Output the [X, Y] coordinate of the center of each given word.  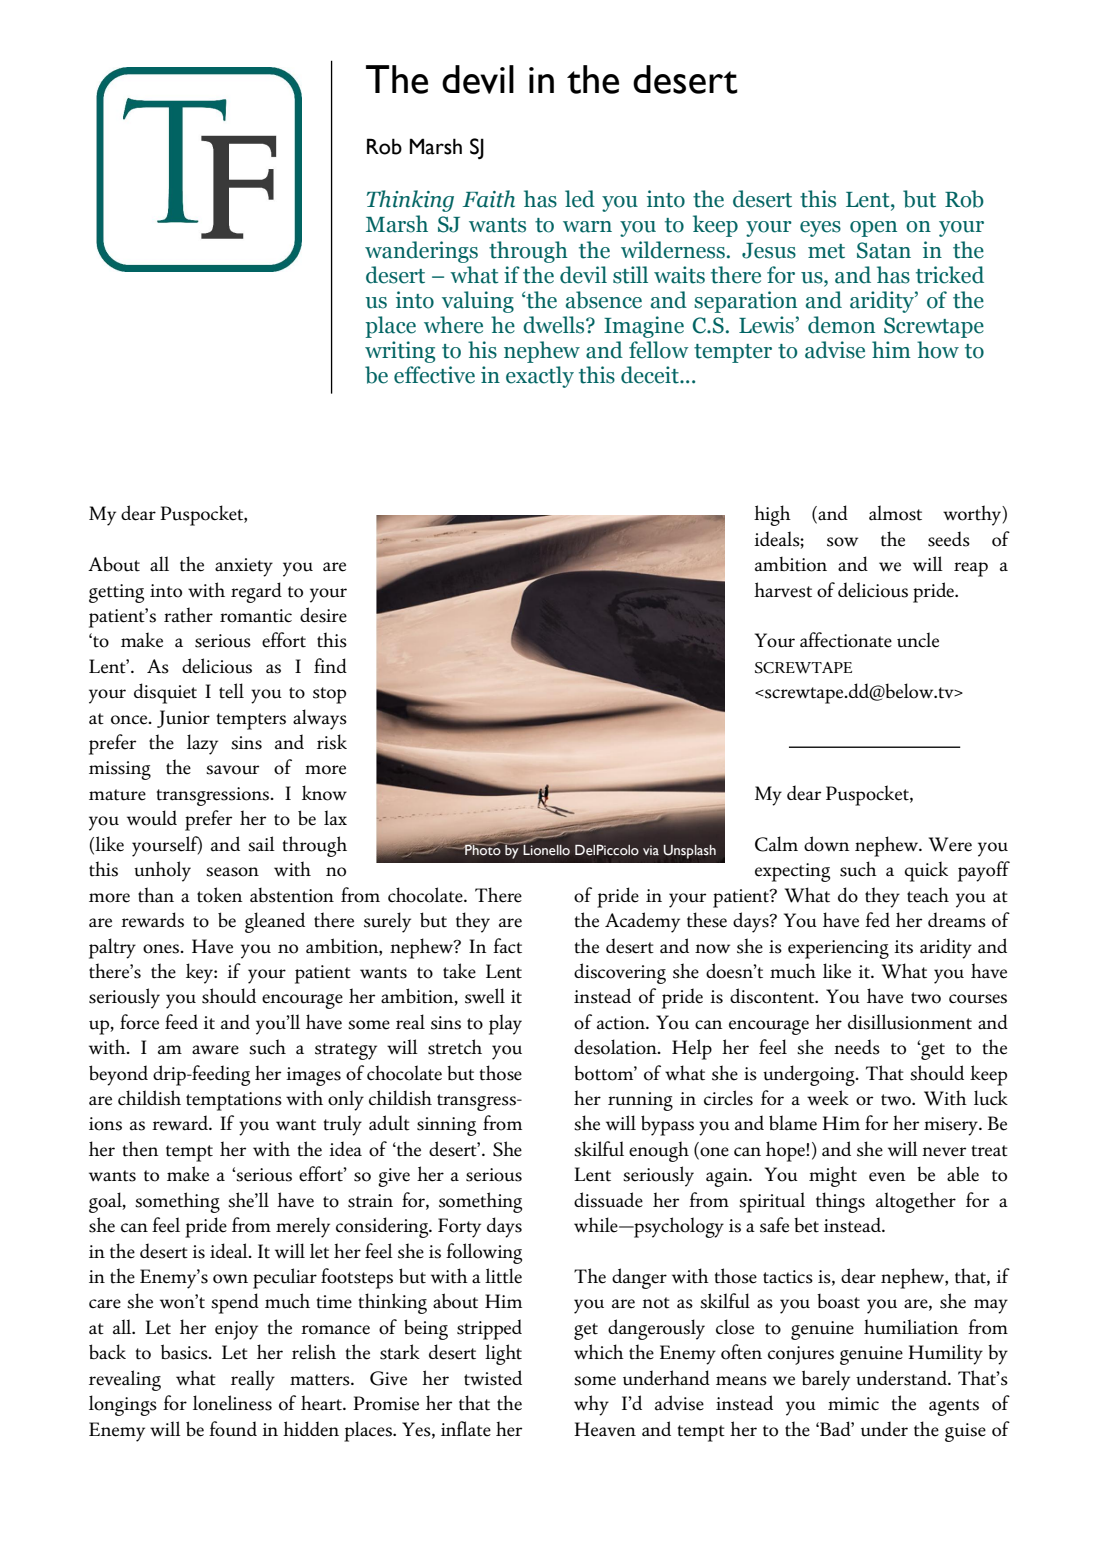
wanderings [421, 252]
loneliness [232, 1403]
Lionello [546, 850]
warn [587, 227]
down [827, 844]
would [152, 818]
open [873, 229]
